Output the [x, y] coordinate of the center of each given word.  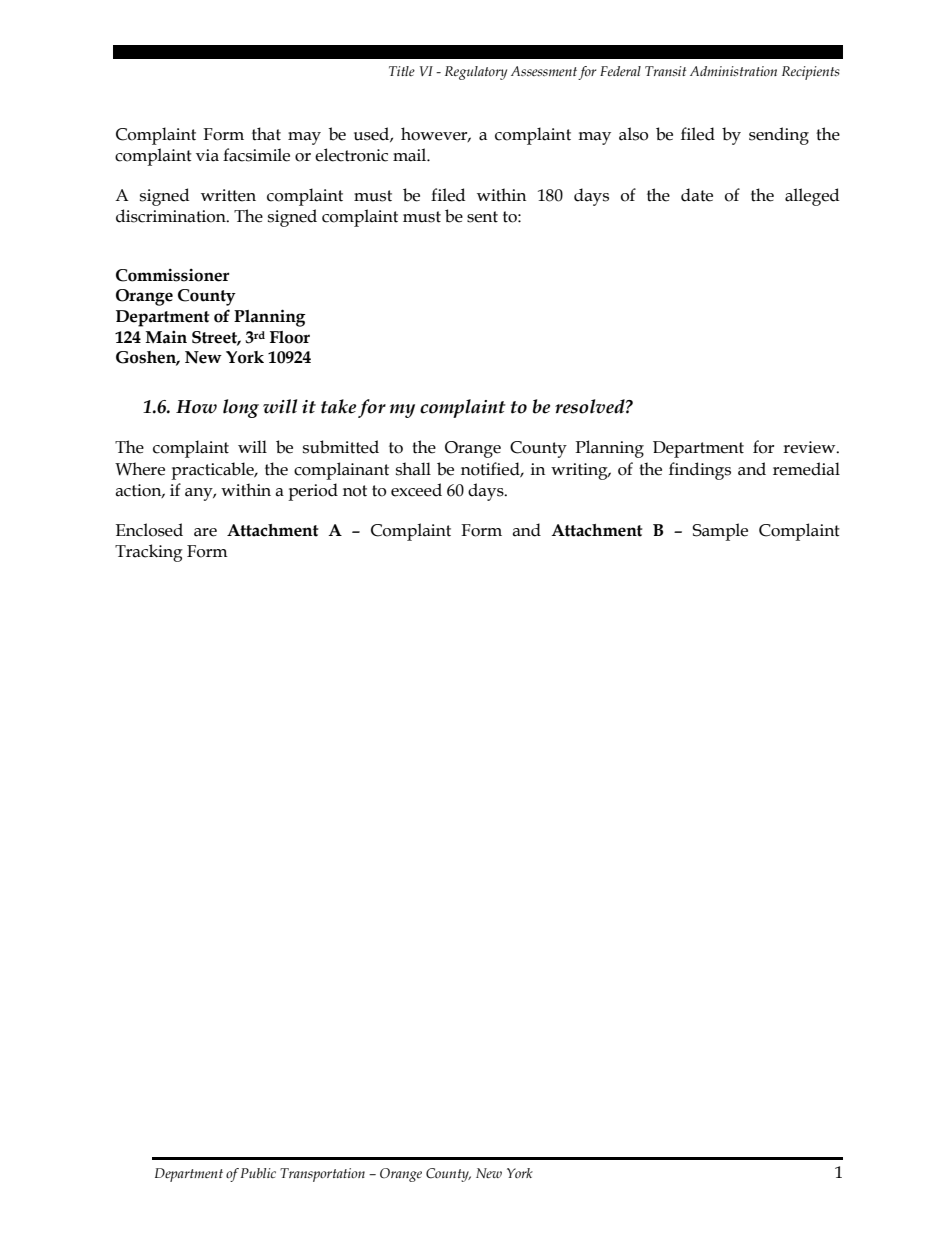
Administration [733, 71]
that [266, 134]
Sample [720, 532]
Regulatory [476, 73]
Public [258, 1173]
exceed [416, 490]
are [205, 532]
